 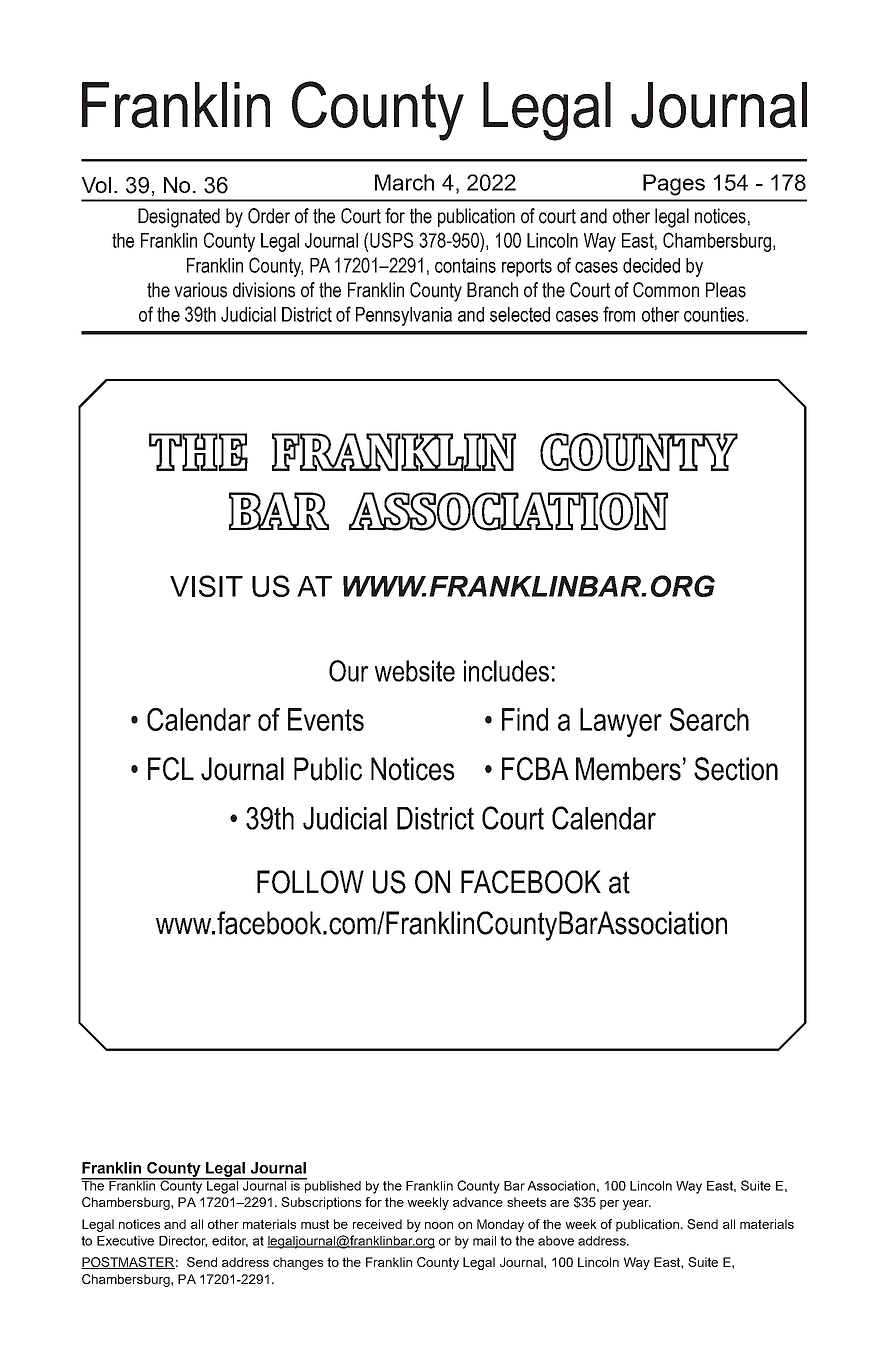 I want to click on USPS, so click(x=390, y=240).
